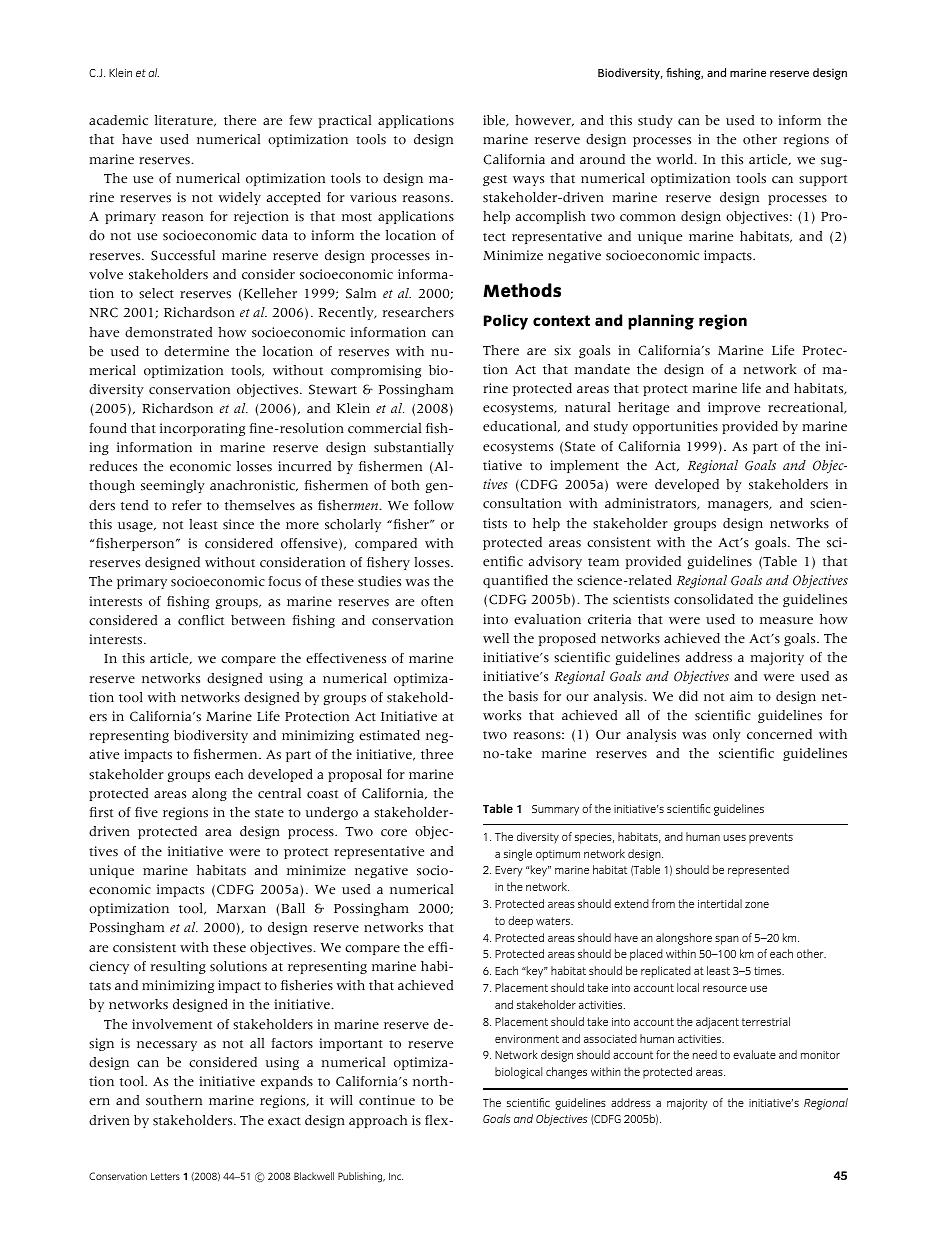  What do you see at coordinates (434, 505) in the screenshot?
I see `follow` at bounding box center [434, 505].
